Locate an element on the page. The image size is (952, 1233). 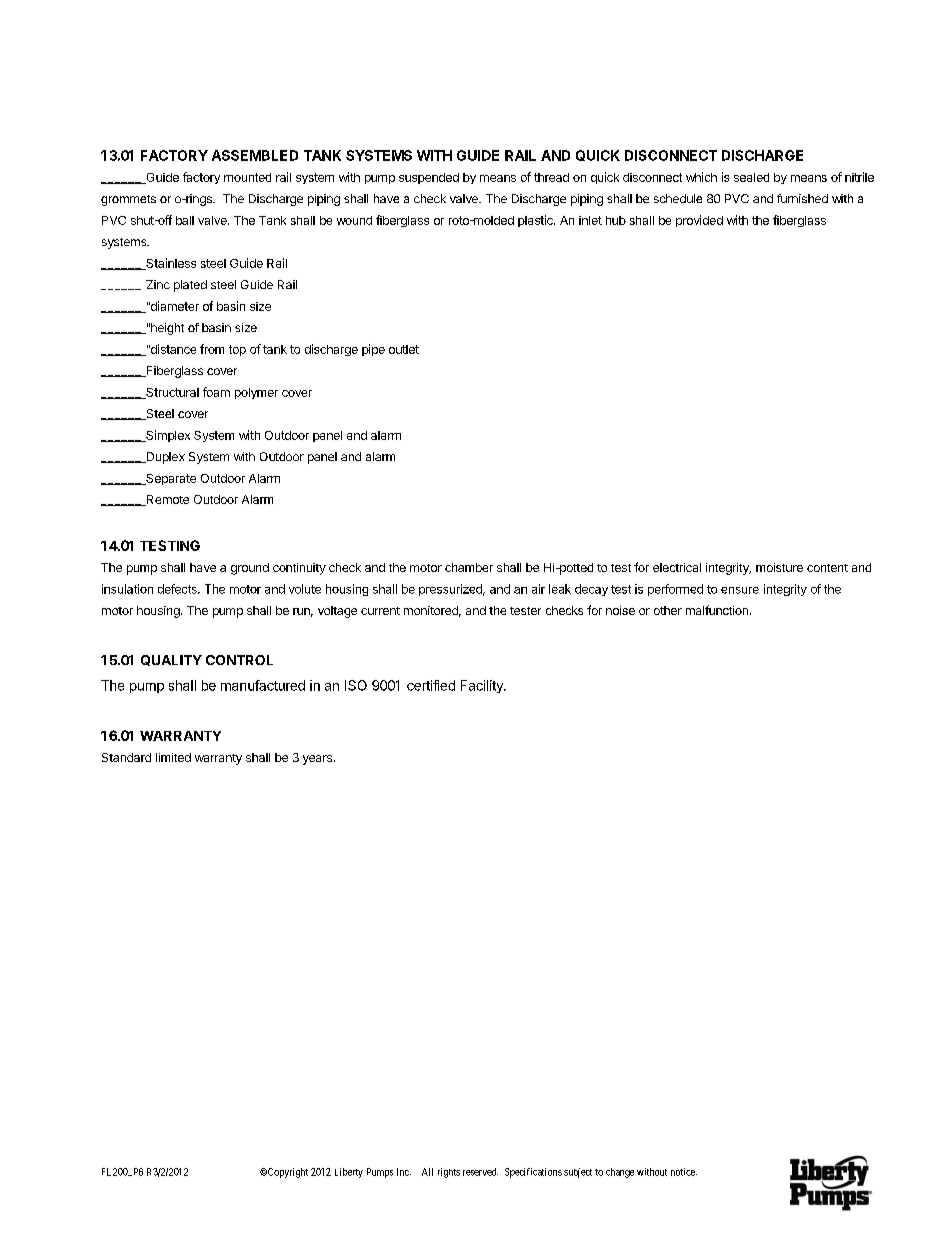
mounted is located at coordinates (247, 177).
